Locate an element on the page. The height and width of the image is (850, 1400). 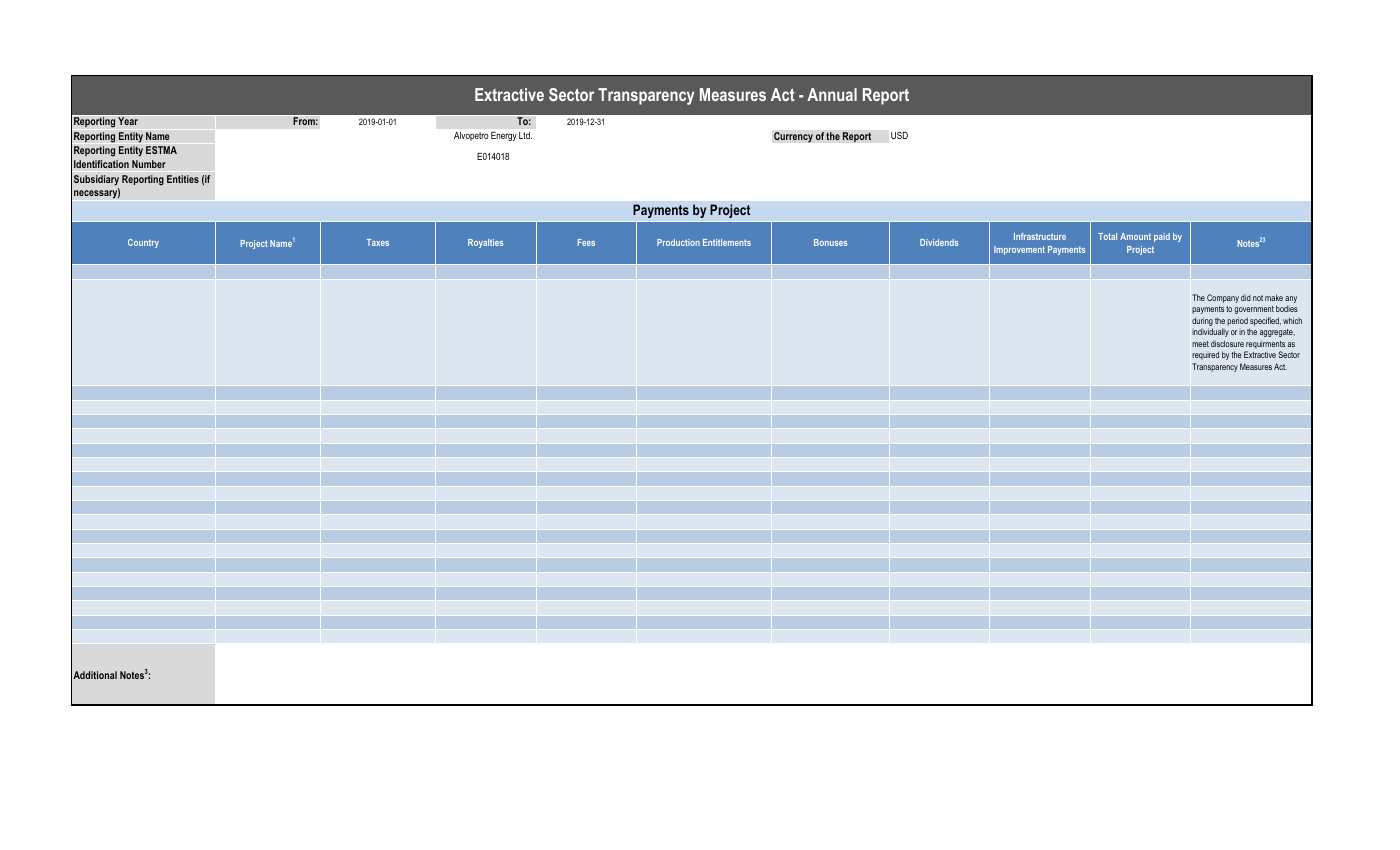
Currency is located at coordinates (793, 137).
